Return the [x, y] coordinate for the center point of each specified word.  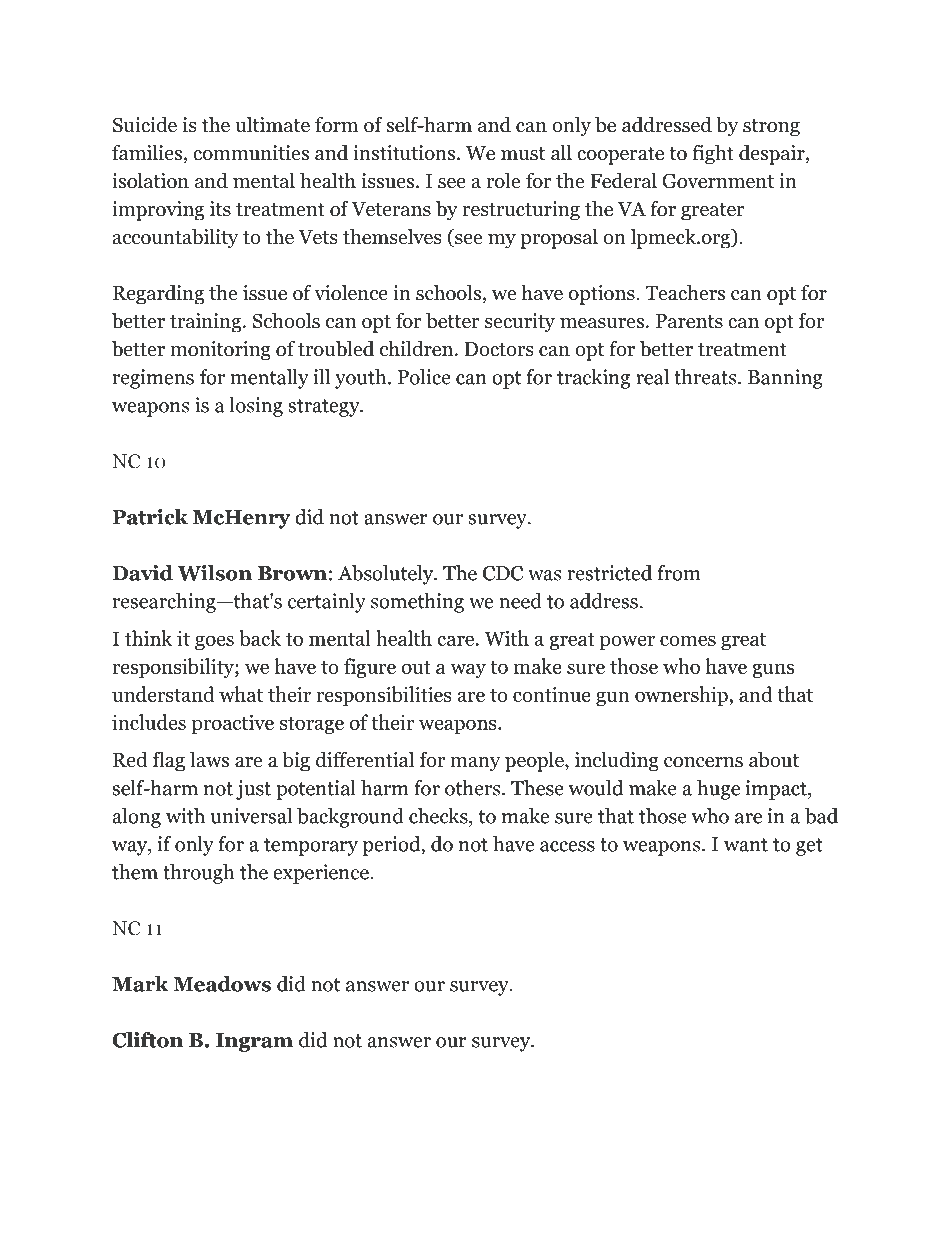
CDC [503, 573]
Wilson [214, 573]
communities [251, 153]
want [746, 845]
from [678, 573]
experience [322, 874]
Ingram [254, 1042]
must [523, 154]
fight [713, 154]
